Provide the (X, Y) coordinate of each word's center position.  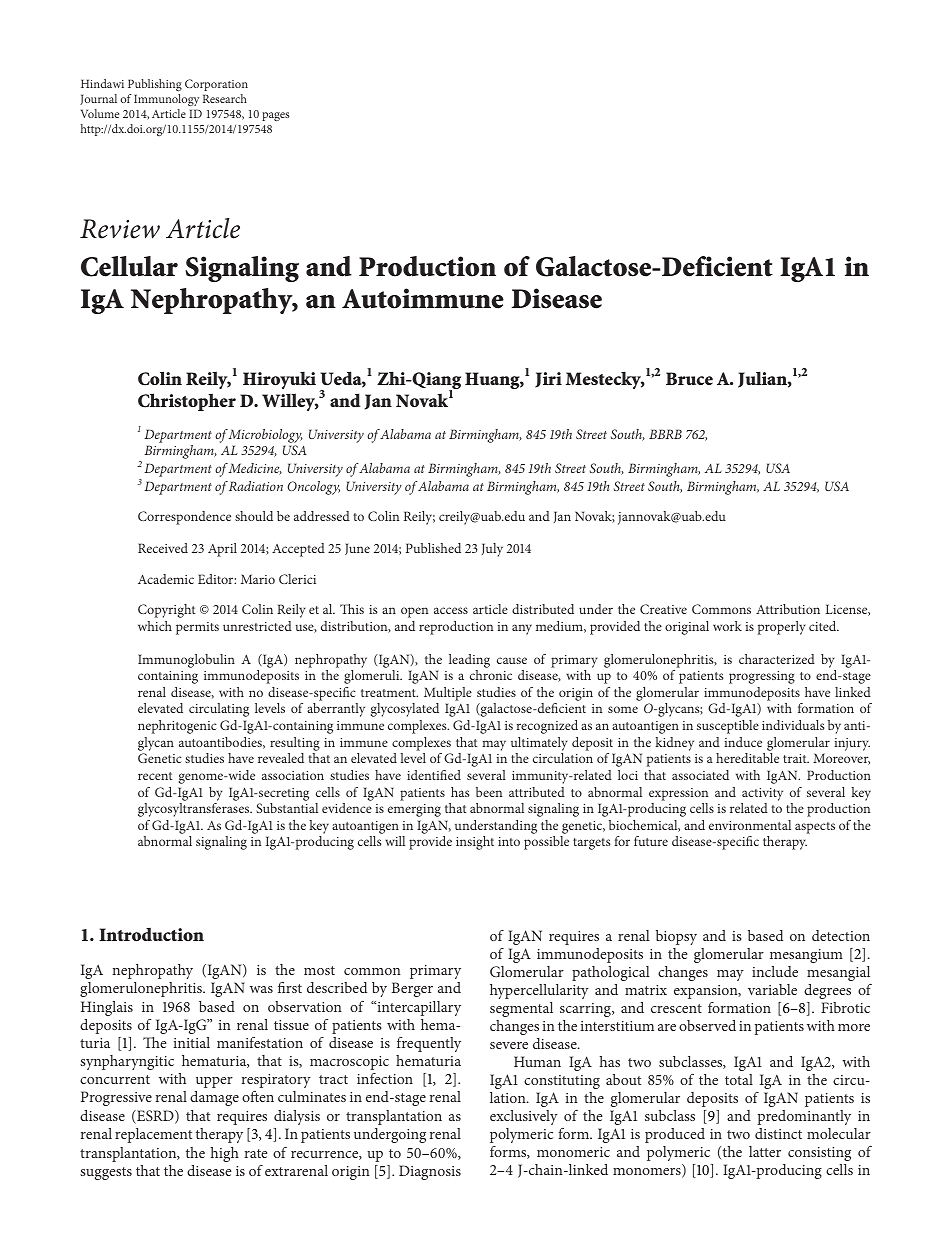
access (451, 610)
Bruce (689, 378)
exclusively (524, 1117)
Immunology (166, 100)
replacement (153, 1135)
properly (782, 628)
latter (765, 1151)
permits (197, 628)
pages (275, 116)
